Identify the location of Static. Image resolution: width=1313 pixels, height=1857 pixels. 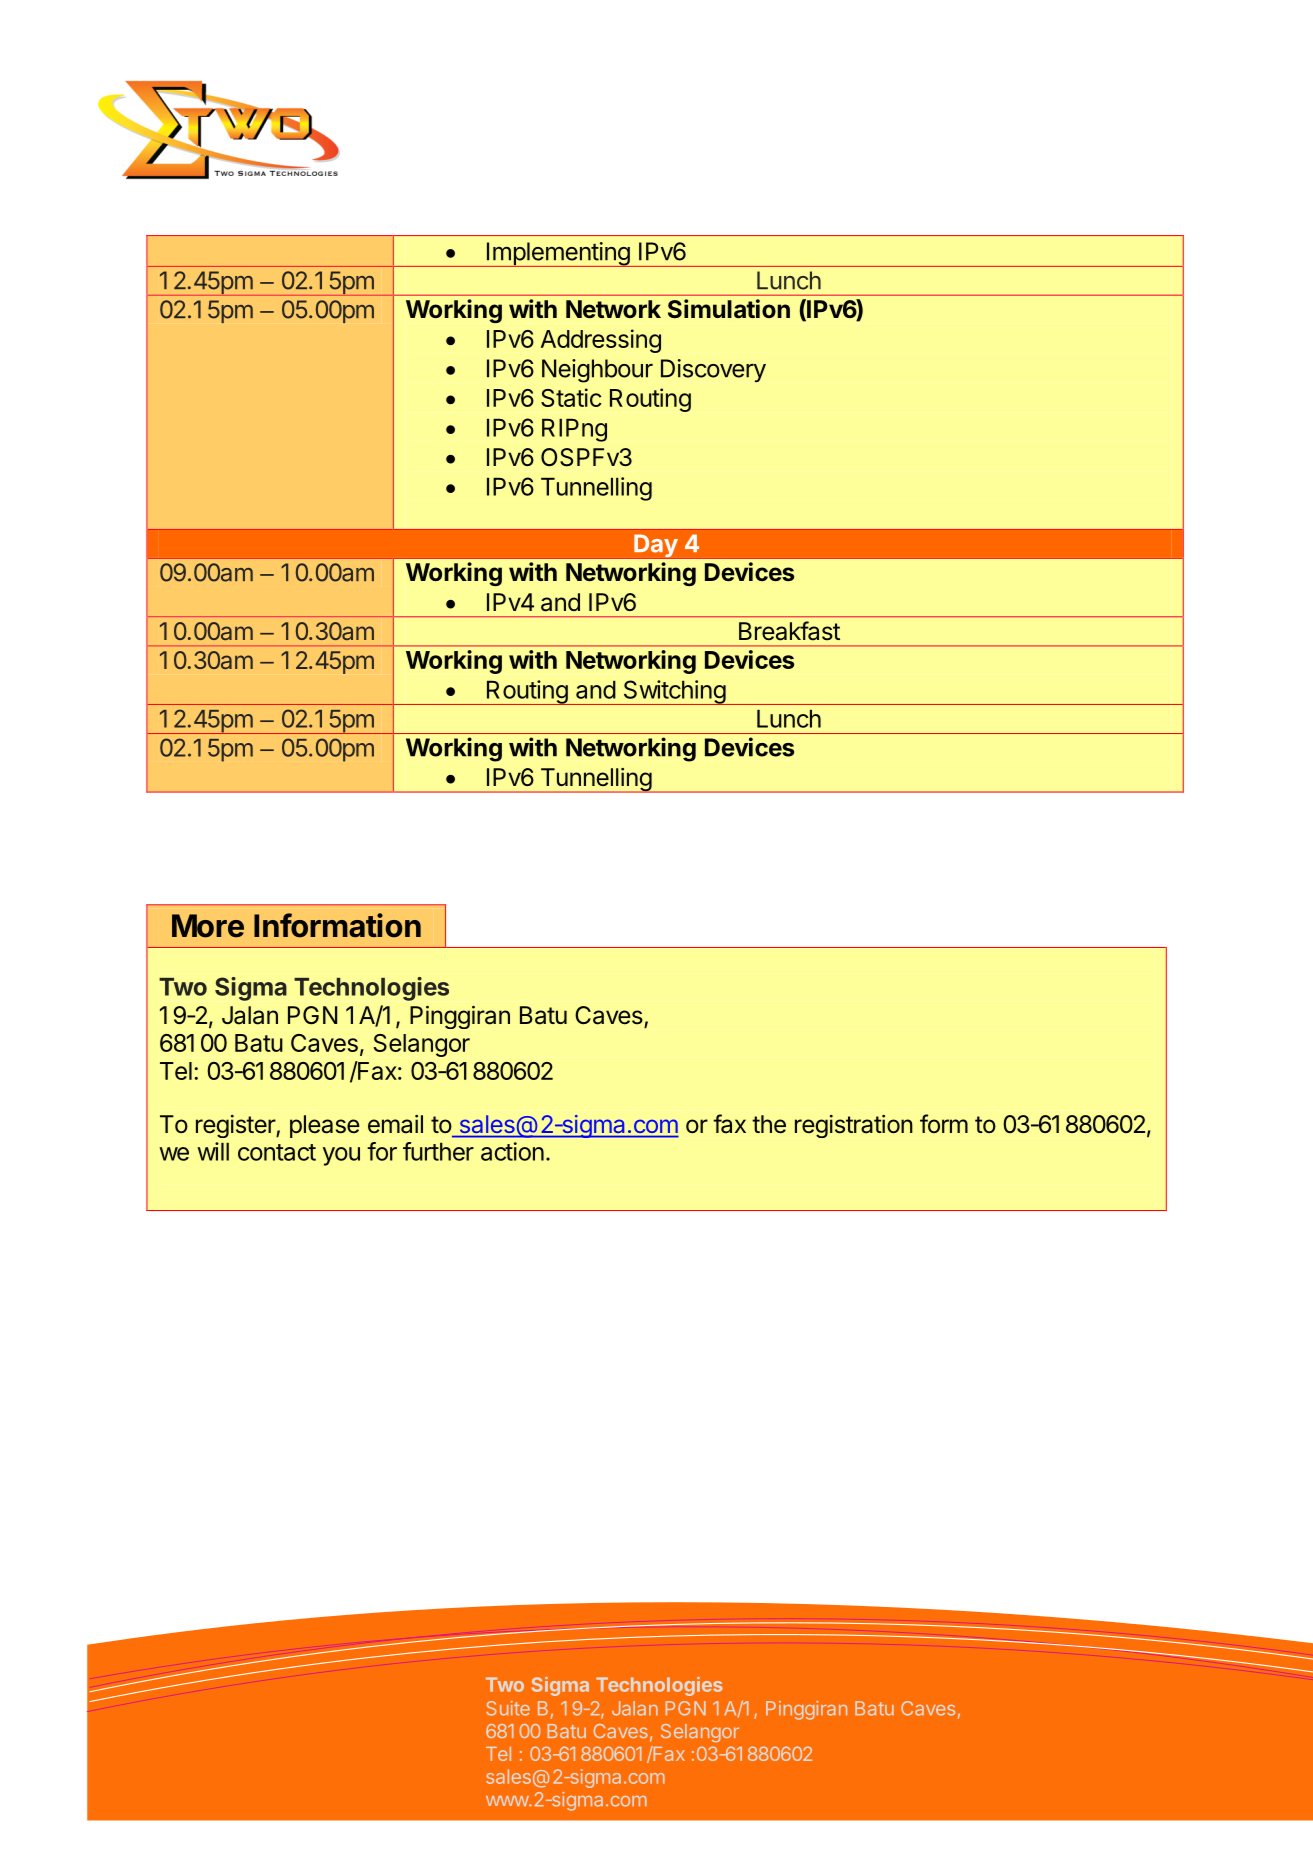
(571, 397).
